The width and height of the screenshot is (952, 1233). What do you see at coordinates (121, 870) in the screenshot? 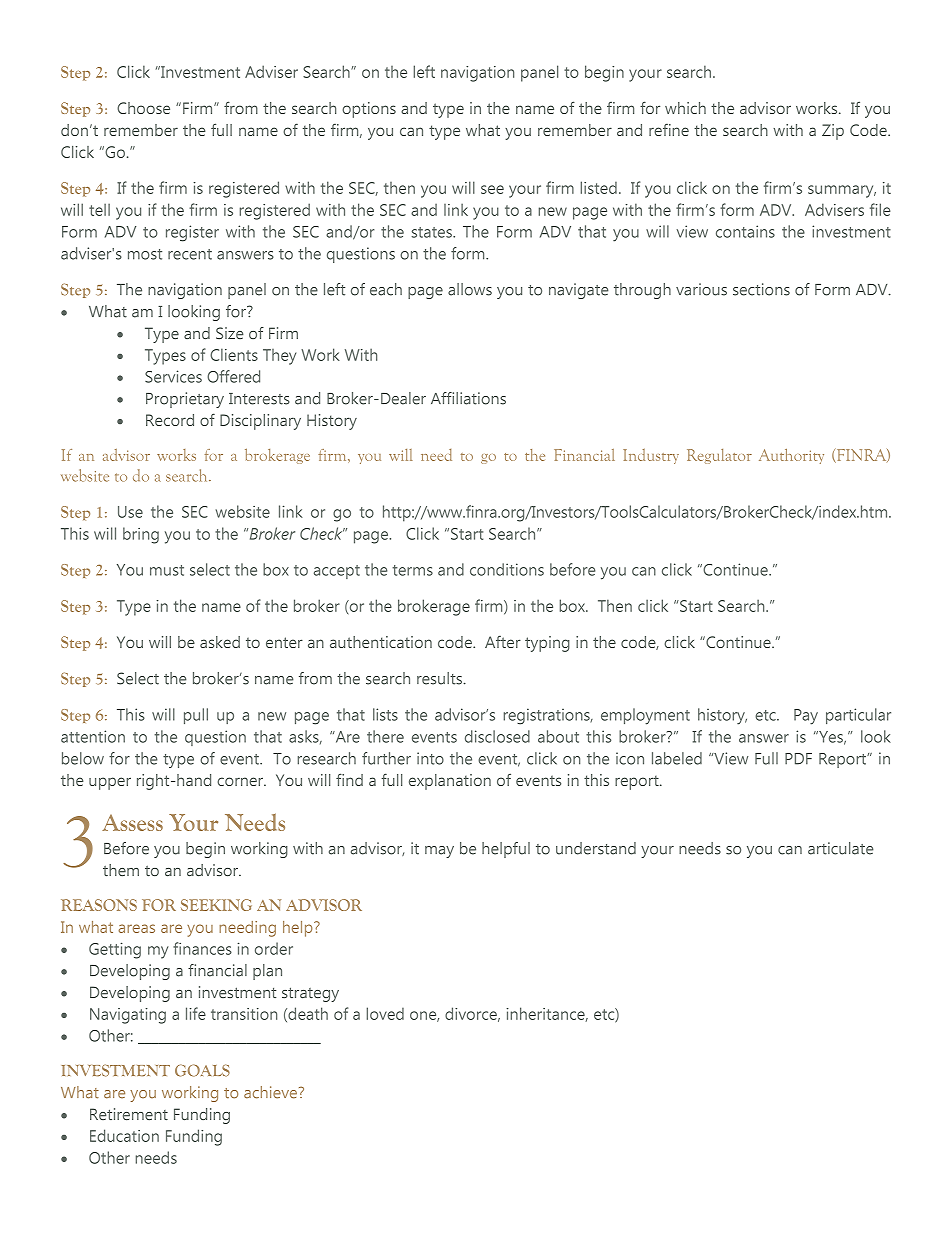
I see `them` at bounding box center [121, 870].
